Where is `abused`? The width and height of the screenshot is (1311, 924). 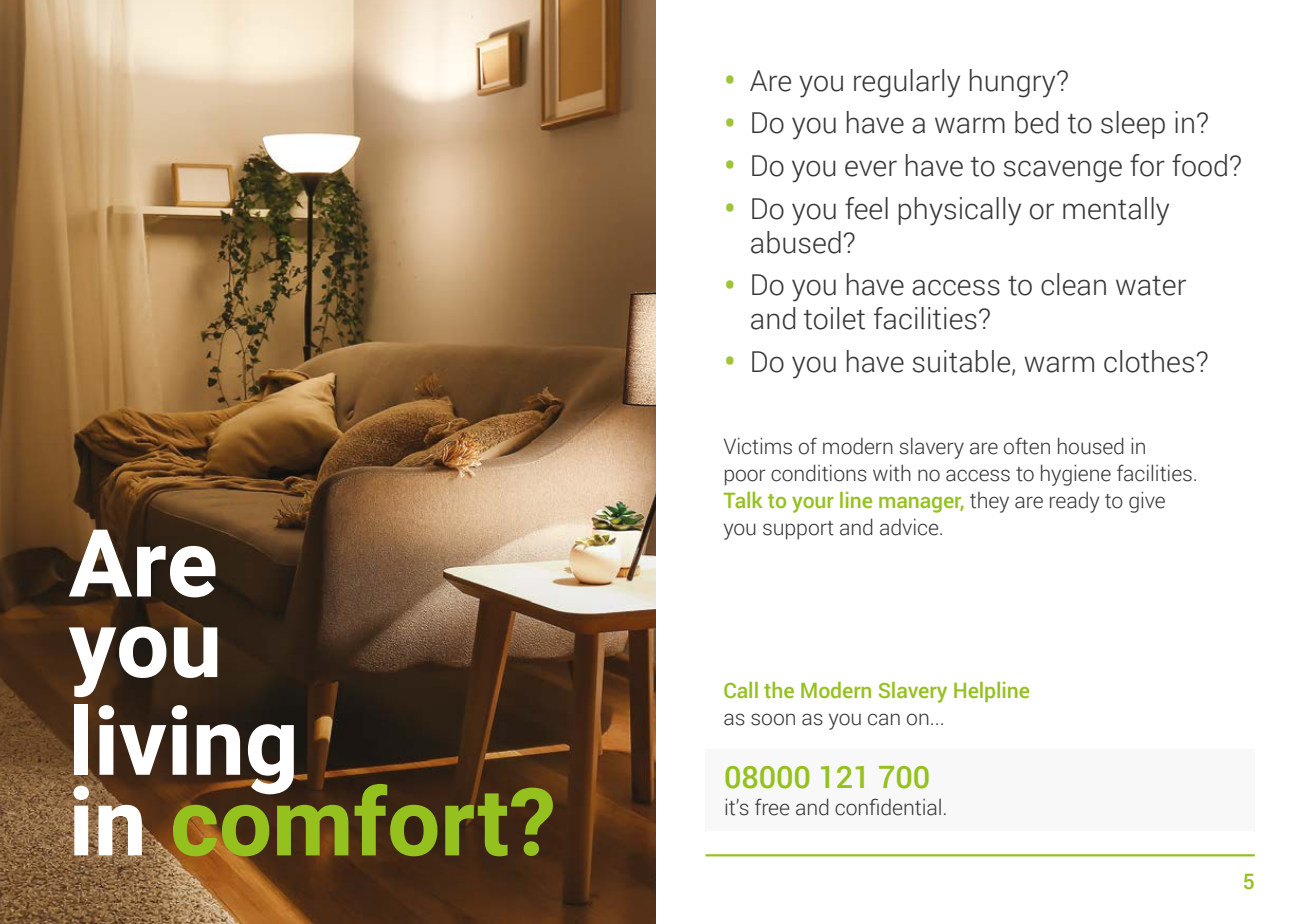
abused is located at coordinates (796, 242).
